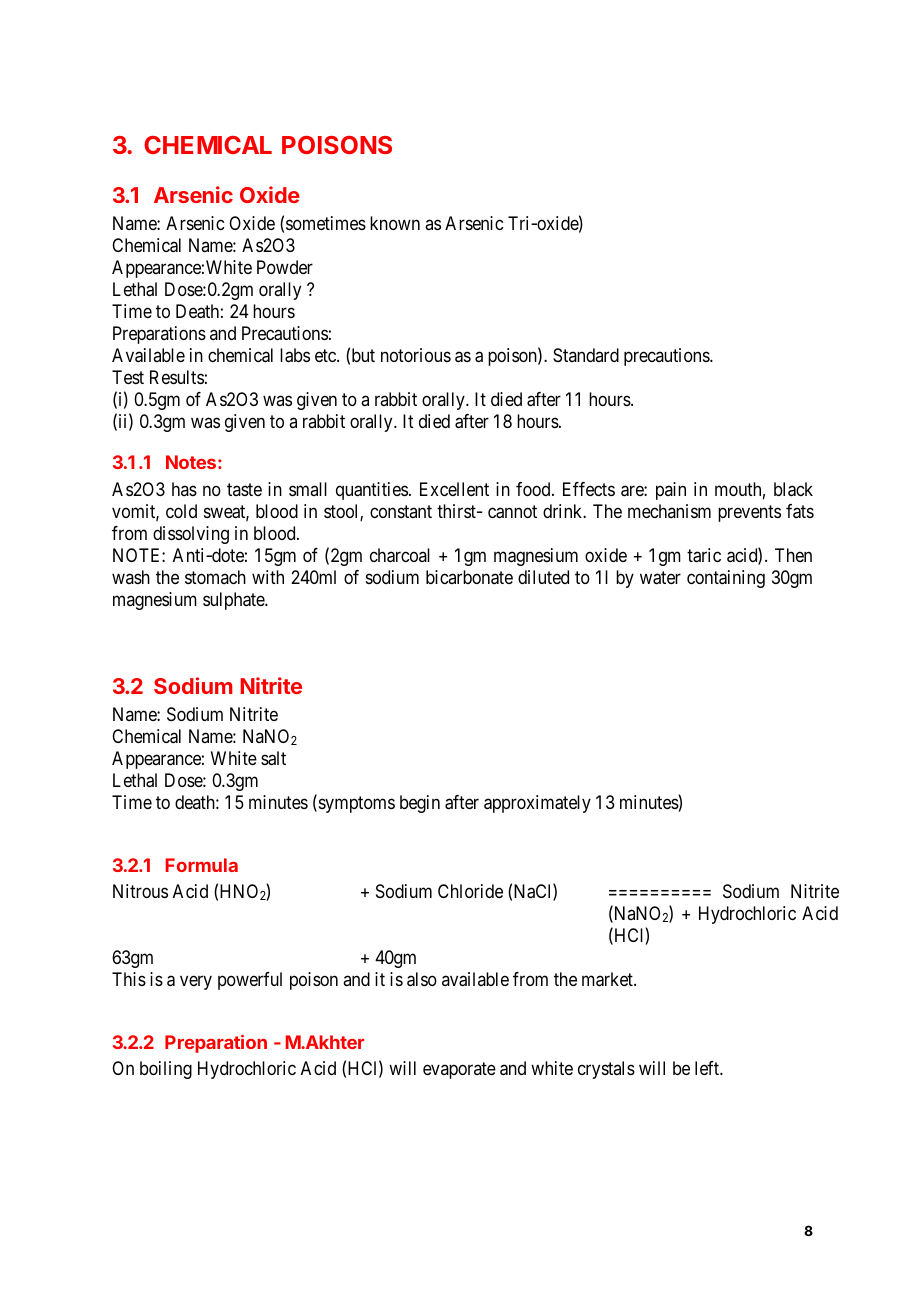 This screenshot has height=1308, width=924. What do you see at coordinates (586, 355) in the screenshot?
I see `Standard` at bounding box center [586, 355].
